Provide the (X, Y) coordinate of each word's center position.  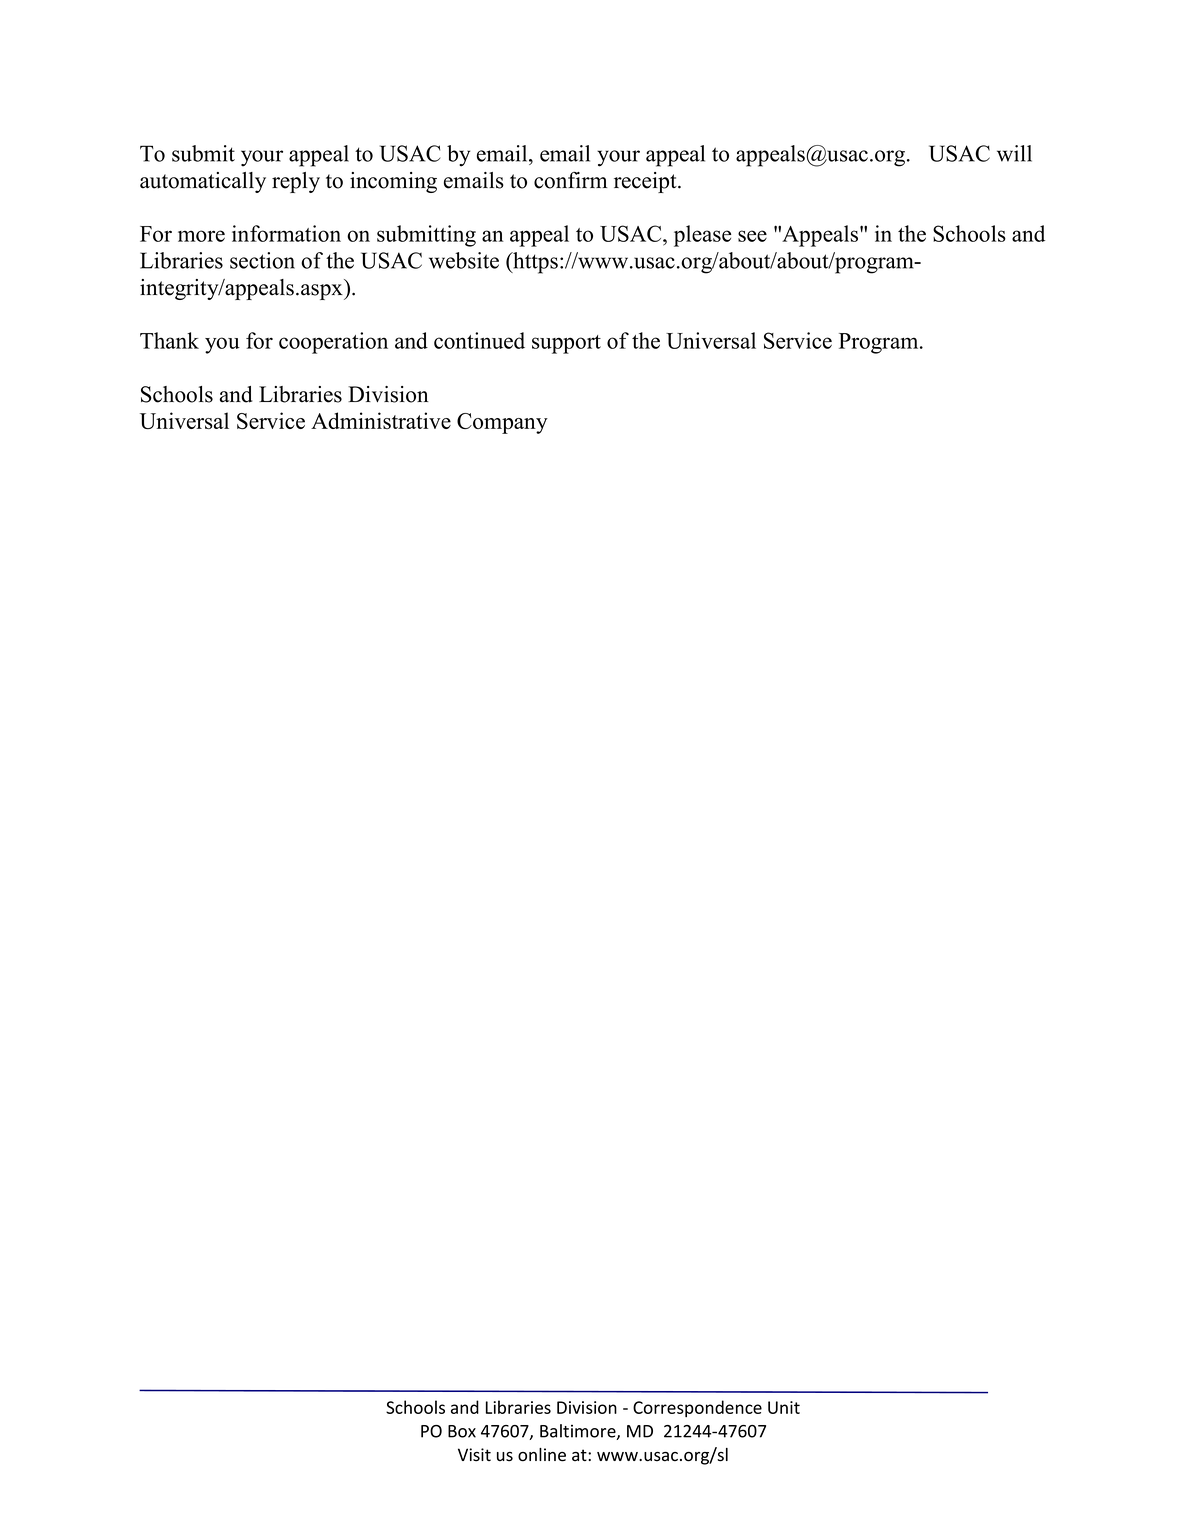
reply (296, 182)
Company (502, 423)
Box (462, 1431)
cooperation (333, 343)
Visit (474, 1455)
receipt (646, 182)
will (1014, 153)
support (566, 344)
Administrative (381, 420)
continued (479, 340)
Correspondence (697, 1408)
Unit (784, 1407)
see (752, 236)
